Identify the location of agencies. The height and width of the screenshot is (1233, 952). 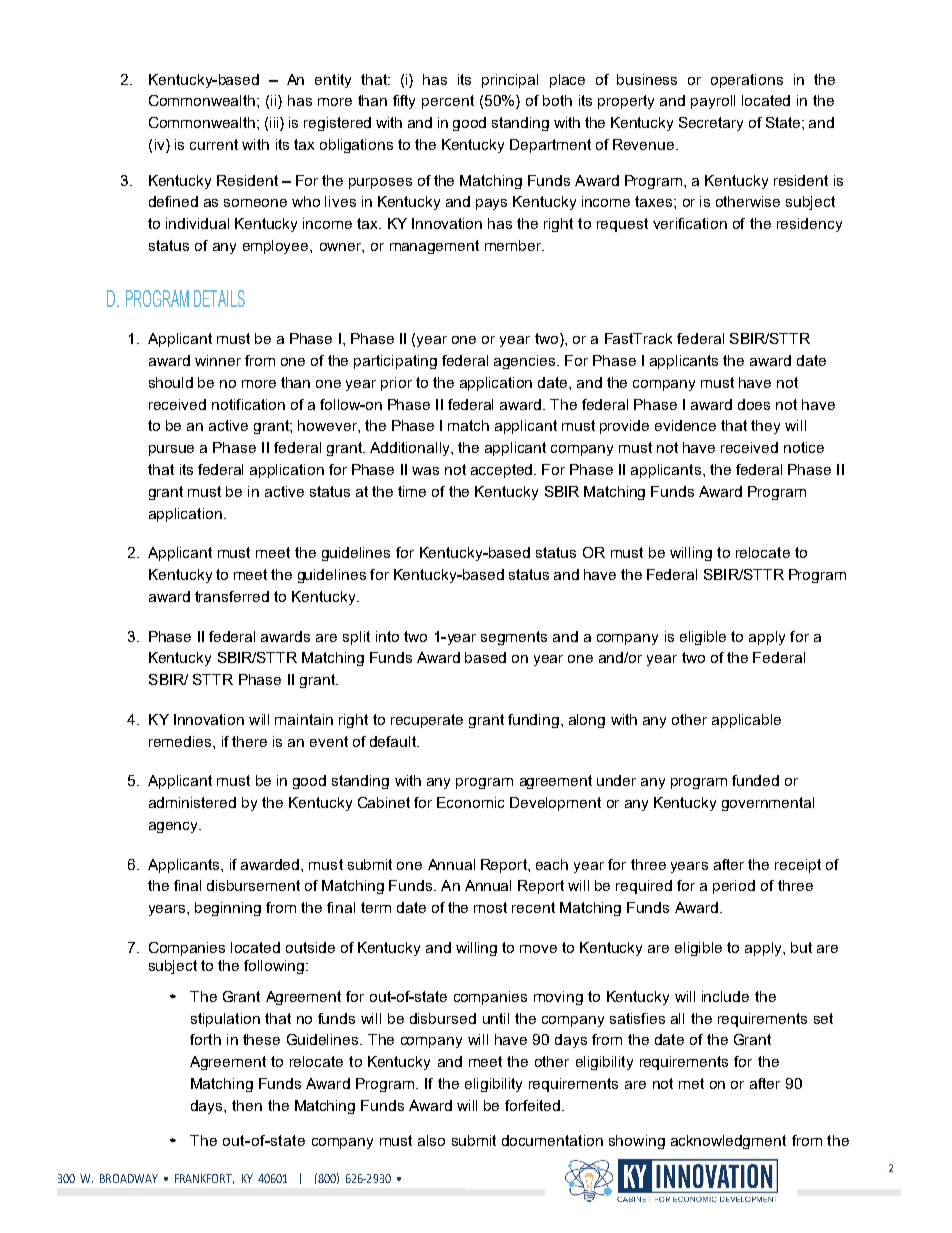
(526, 362).
